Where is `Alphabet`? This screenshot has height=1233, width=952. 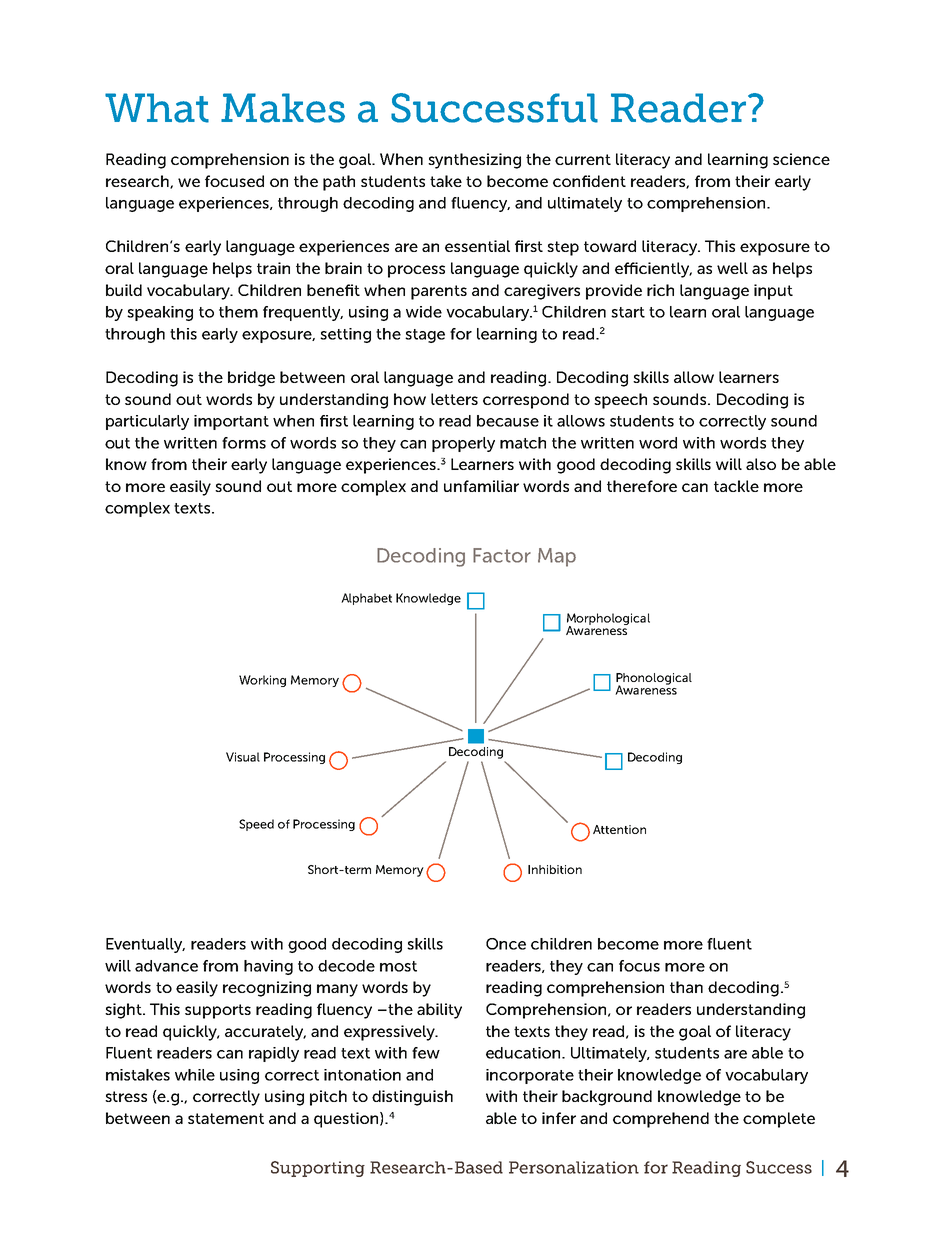
Alphabet is located at coordinates (366, 599).
